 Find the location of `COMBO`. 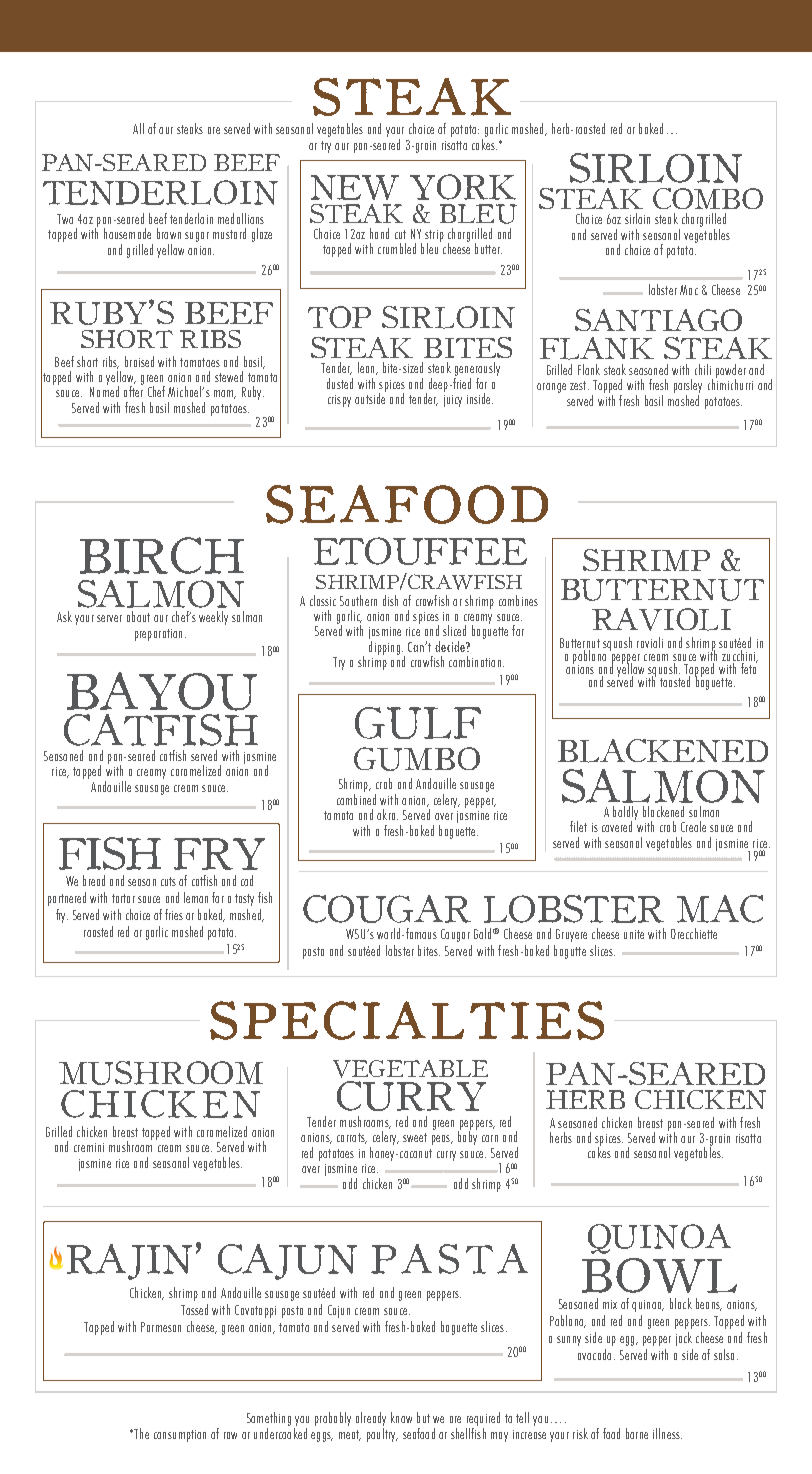

COMBO is located at coordinates (708, 198).
